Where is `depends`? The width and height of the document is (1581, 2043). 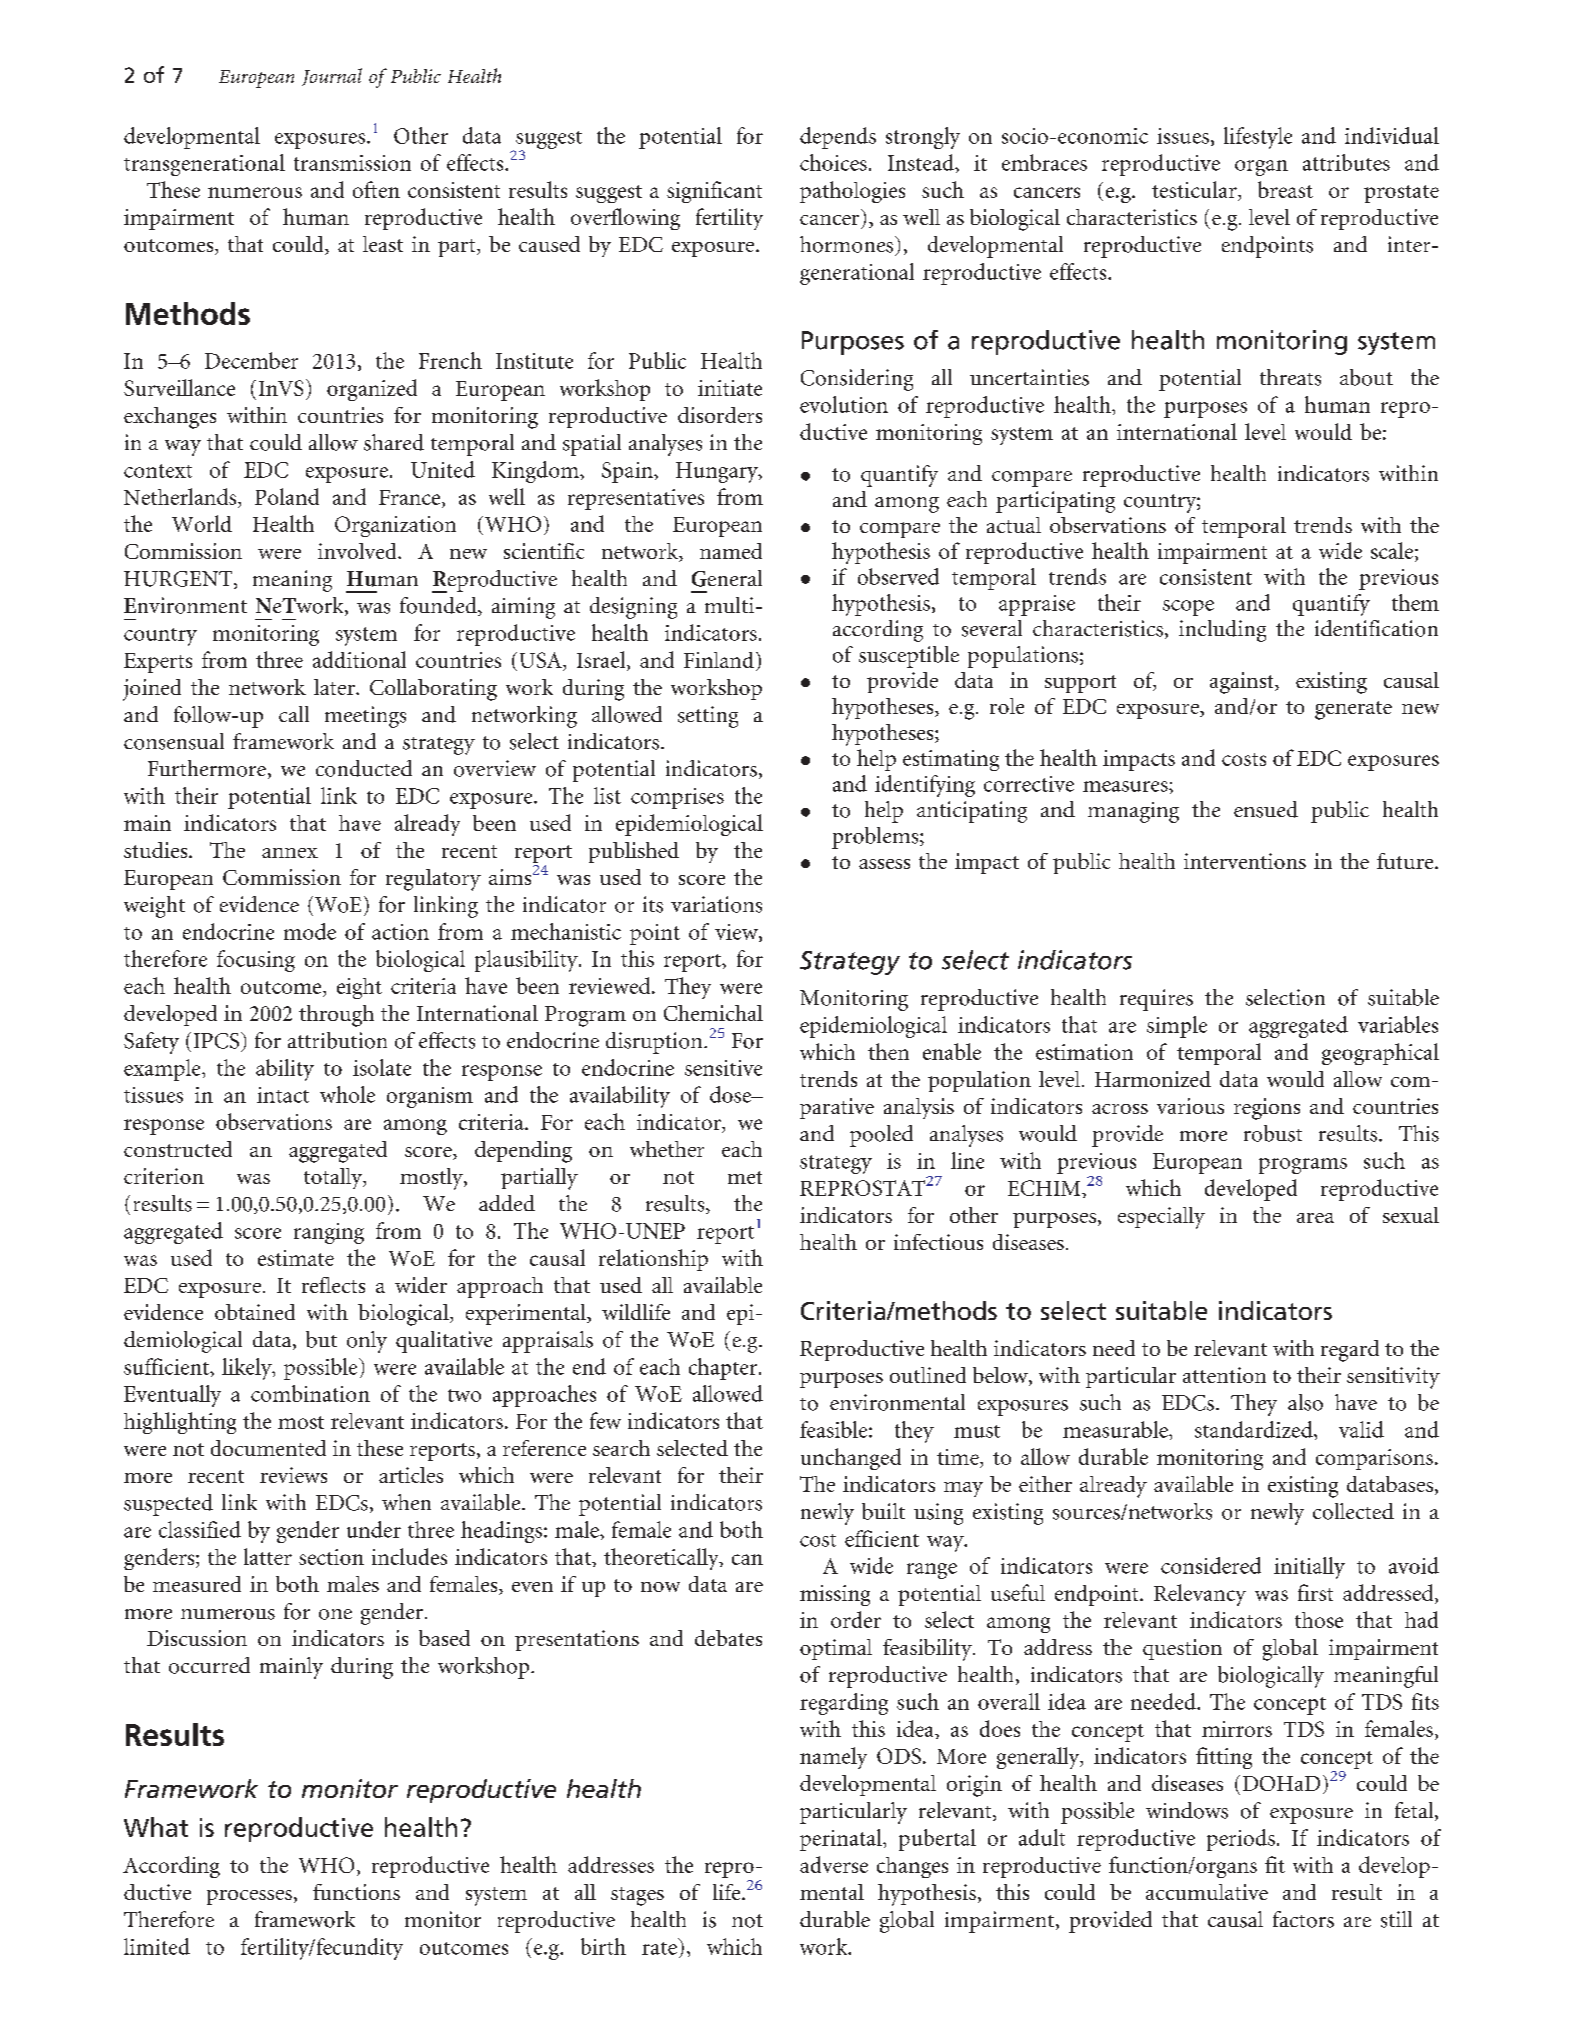 depends is located at coordinates (838, 138).
